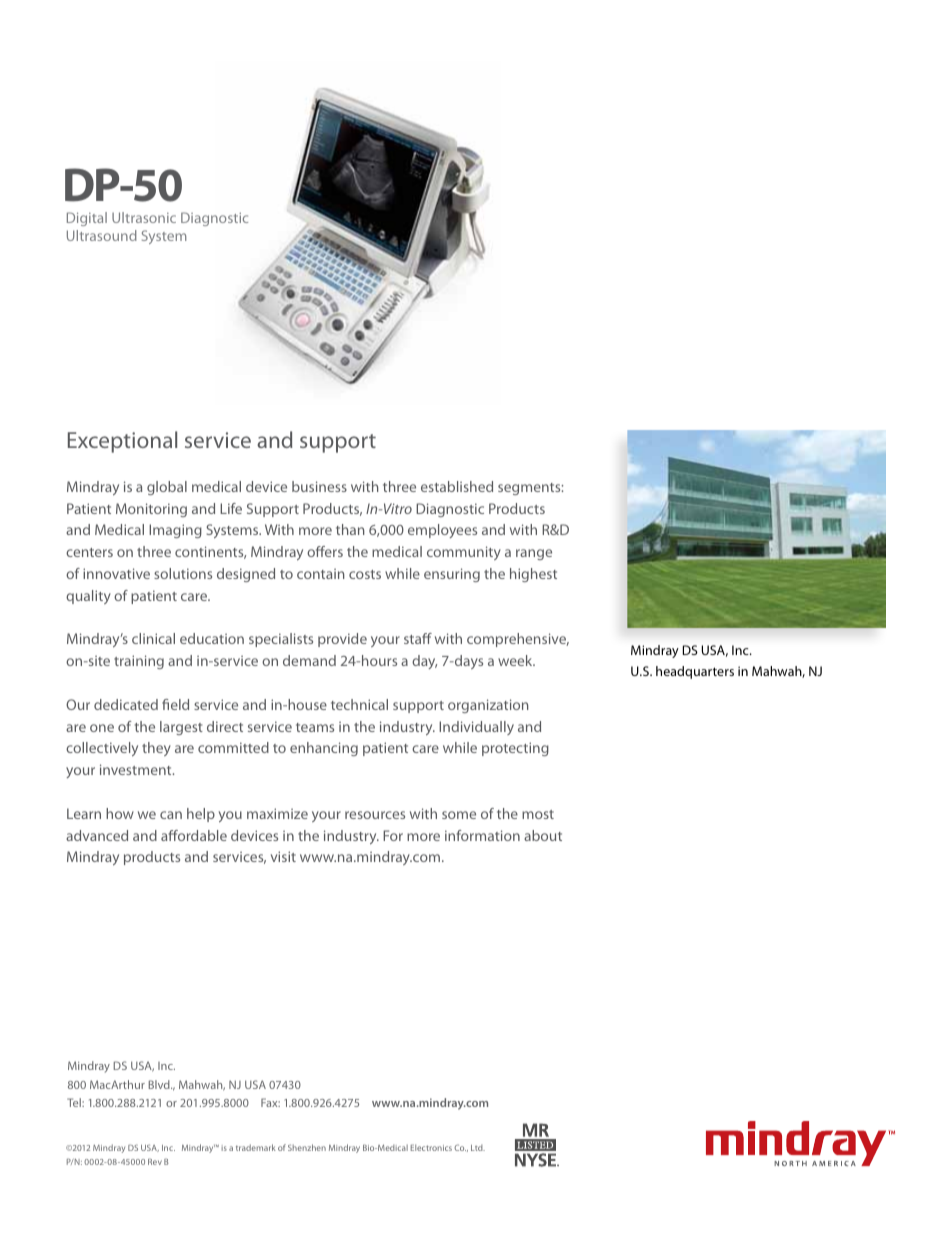 This image has width=952, height=1233. What do you see at coordinates (102, 235) in the image?
I see `Ultrasound` at bounding box center [102, 235].
